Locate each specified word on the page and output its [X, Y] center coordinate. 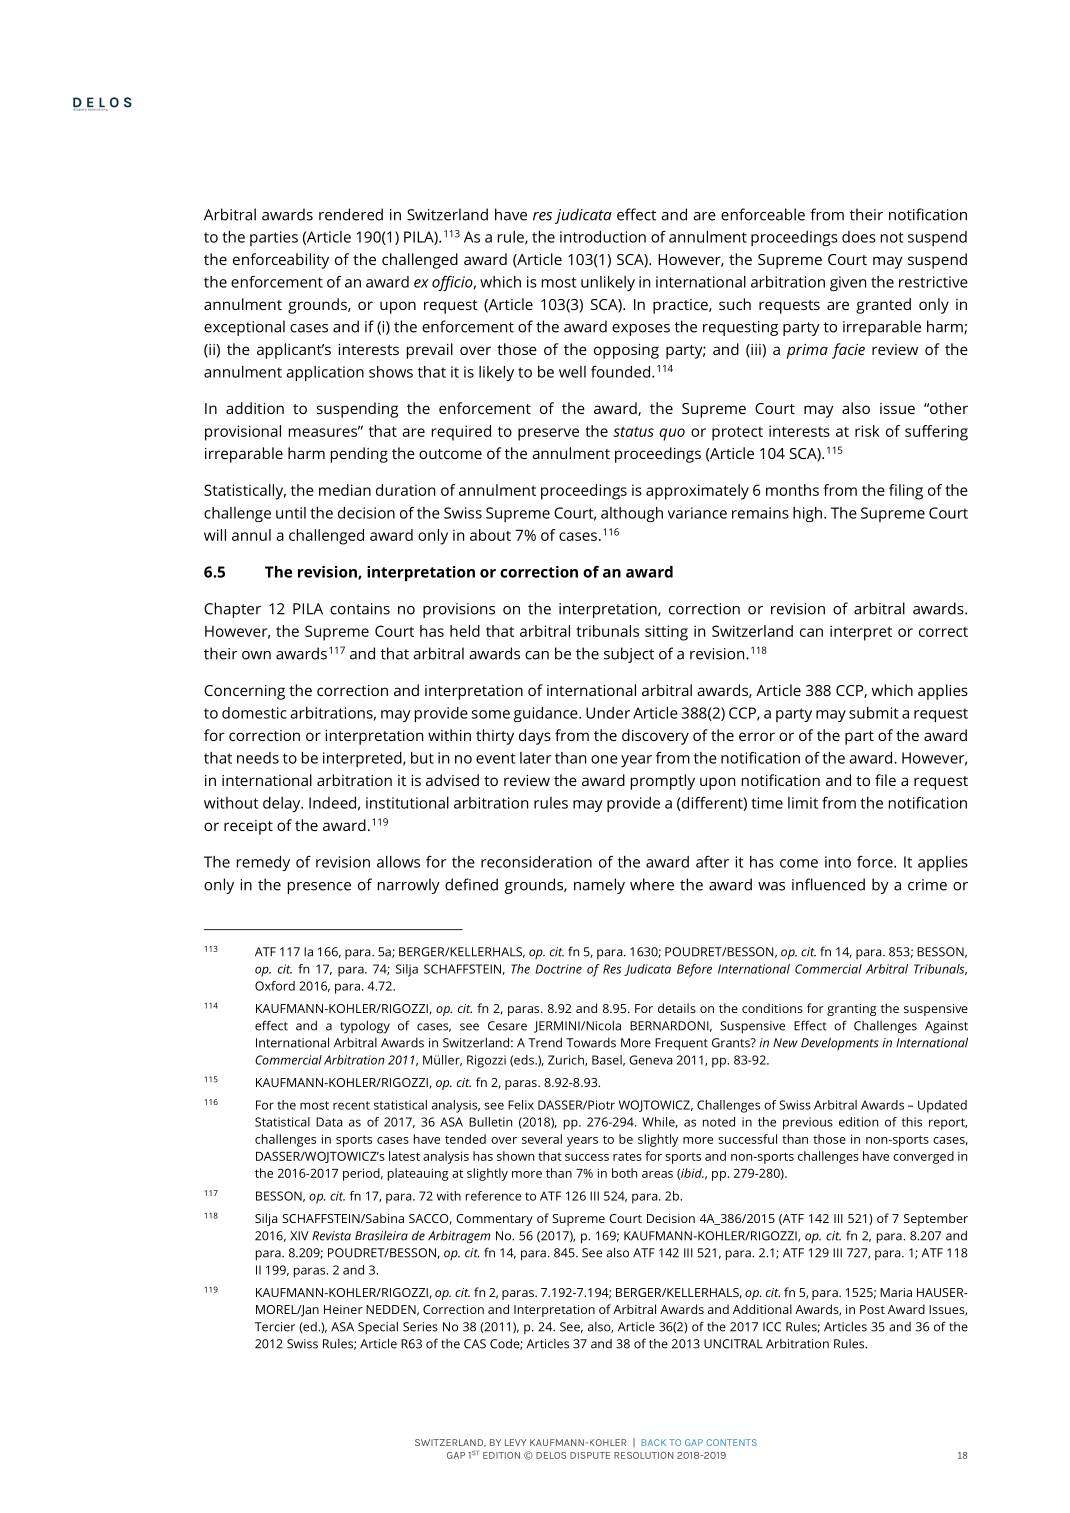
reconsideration [536, 862]
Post [872, 1309]
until [291, 513]
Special [378, 1328]
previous [808, 1123]
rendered [351, 214]
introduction [603, 237]
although [632, 514]
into [838, 862]
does [859, 237]
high [807, 514]
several [542, 1139]
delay [283, 804]
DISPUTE [590, 1455]
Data [329, 1122]
